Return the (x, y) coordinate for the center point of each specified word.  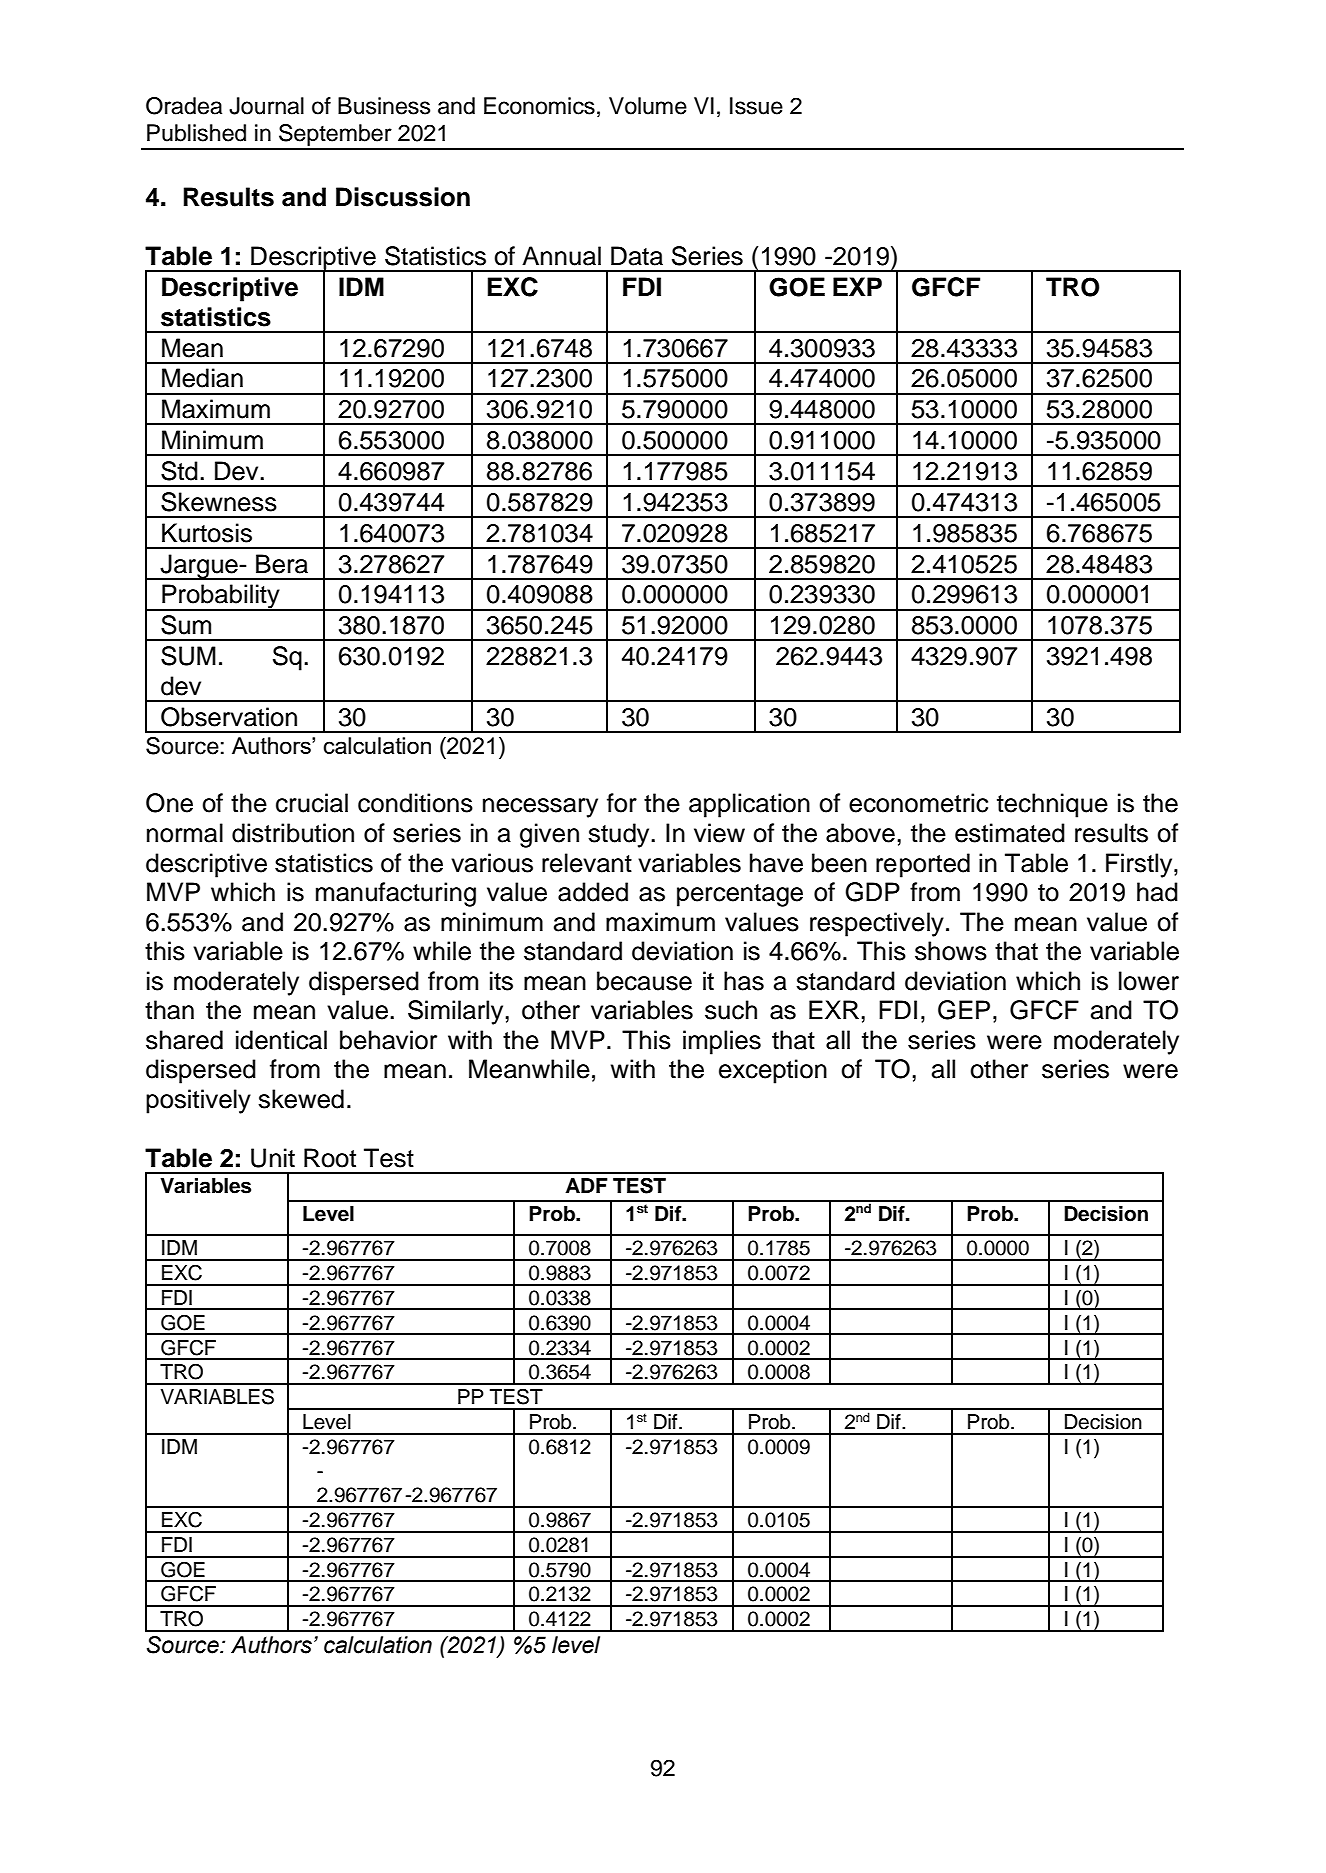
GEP (964, 1010)
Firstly (1140, 865)
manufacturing (396, 894)
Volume (648, 106)
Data (637, 256)
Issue (756, 106)
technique (1052, 805)
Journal (266, 106)
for (622, 803)
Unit (273, 1158)
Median (202, 378)
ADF (586, 1185)
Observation (229, 717)
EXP (857, 286)
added (593, 892)
